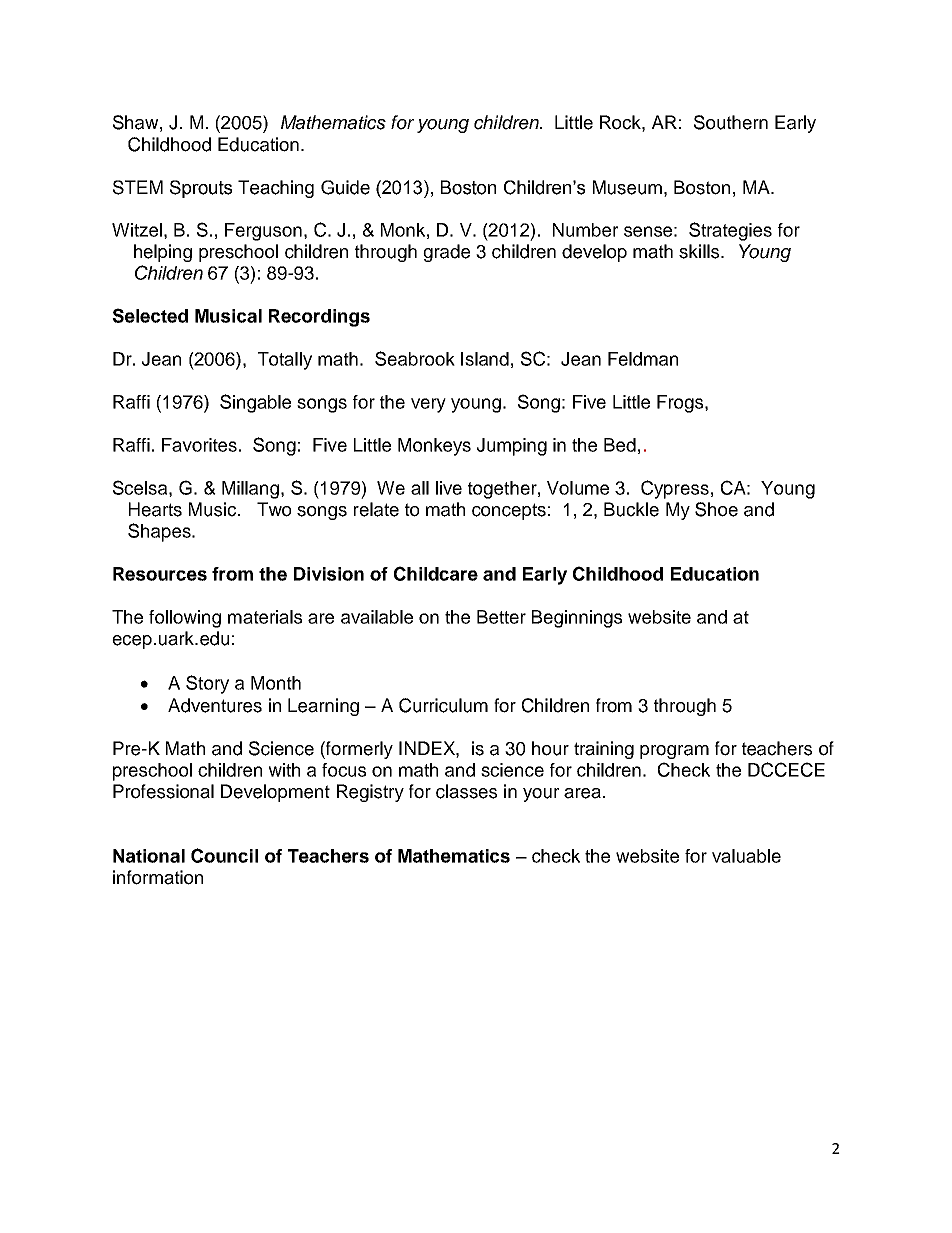 The image size is (952, 1233). Describe the element at coordinates (466, 791) in the screenshot. I see `classes` at that location.
